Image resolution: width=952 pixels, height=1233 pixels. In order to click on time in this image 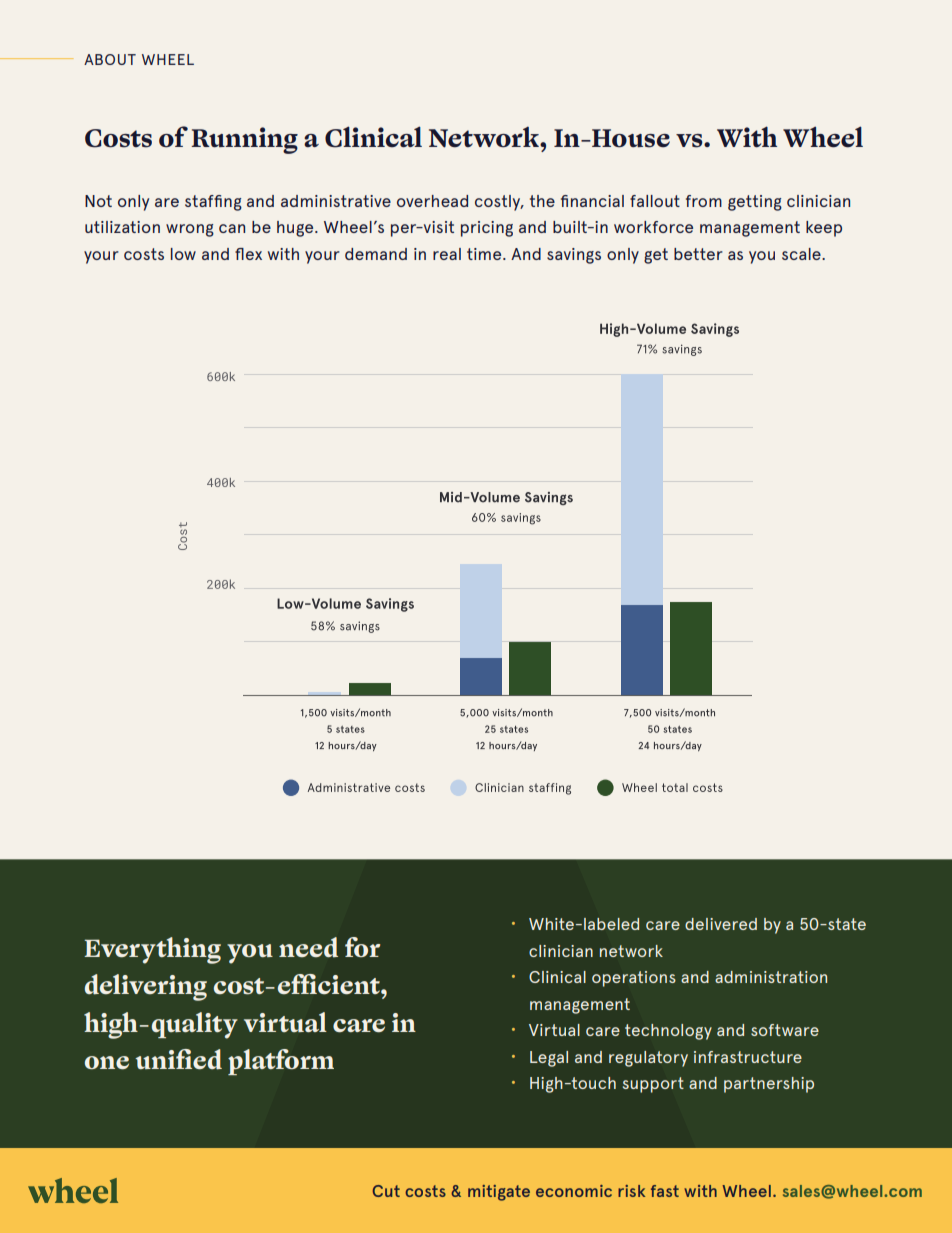, I will do `click(485, 254)`.
